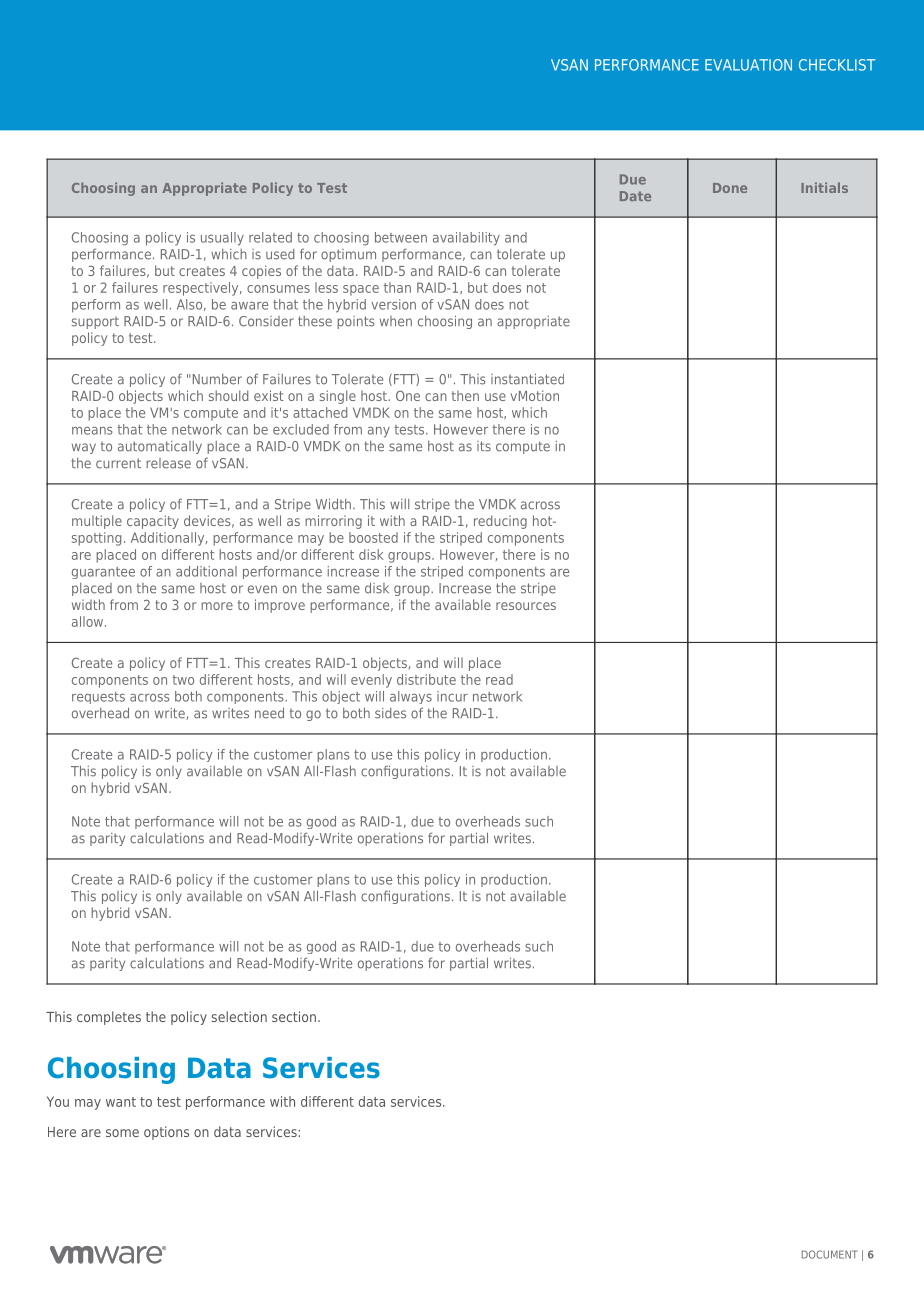 This page has height=1308, width=924. I want to click on its, so click(484, 446).
